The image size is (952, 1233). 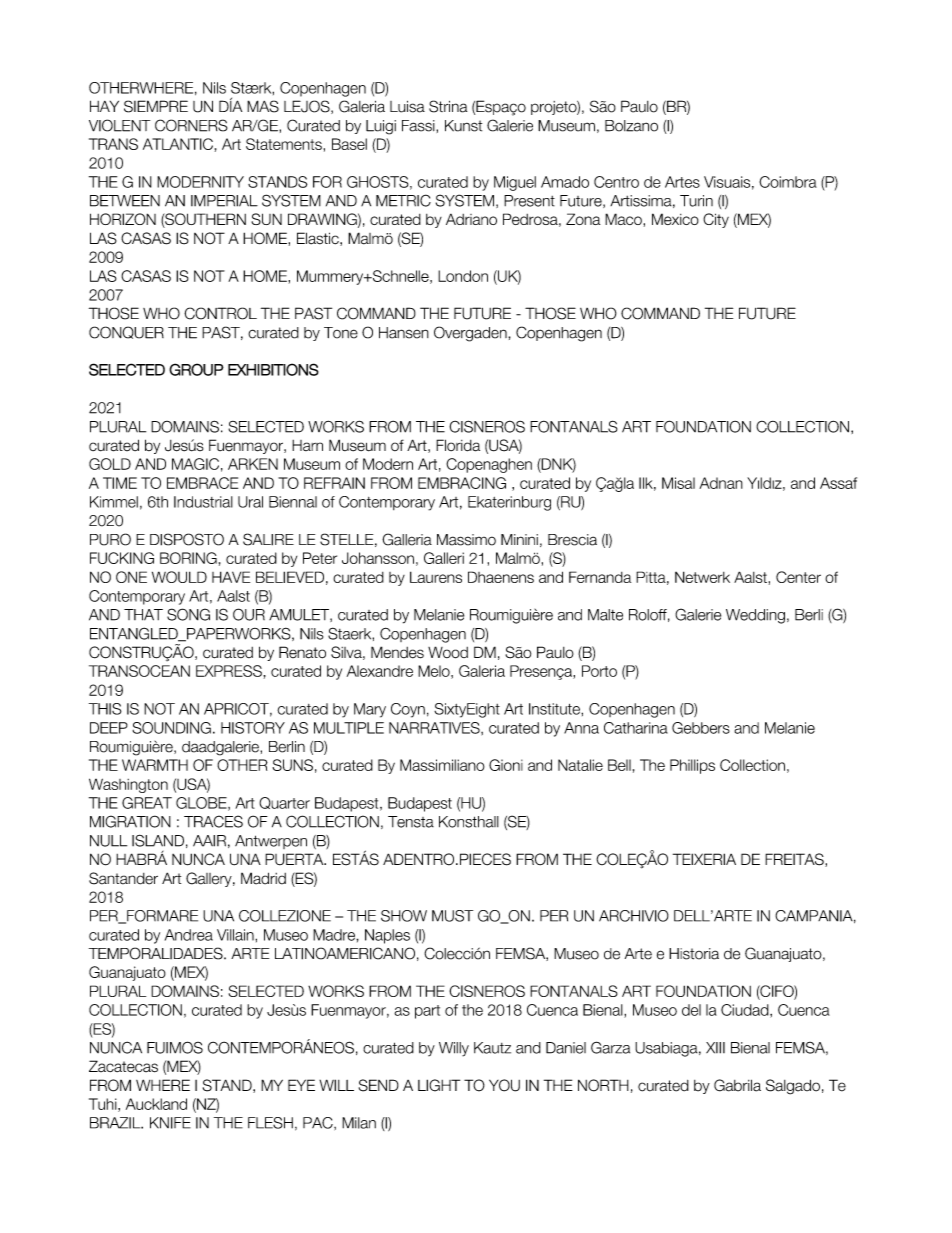 I want to click on Kunst, so click(x=463, y=126).
